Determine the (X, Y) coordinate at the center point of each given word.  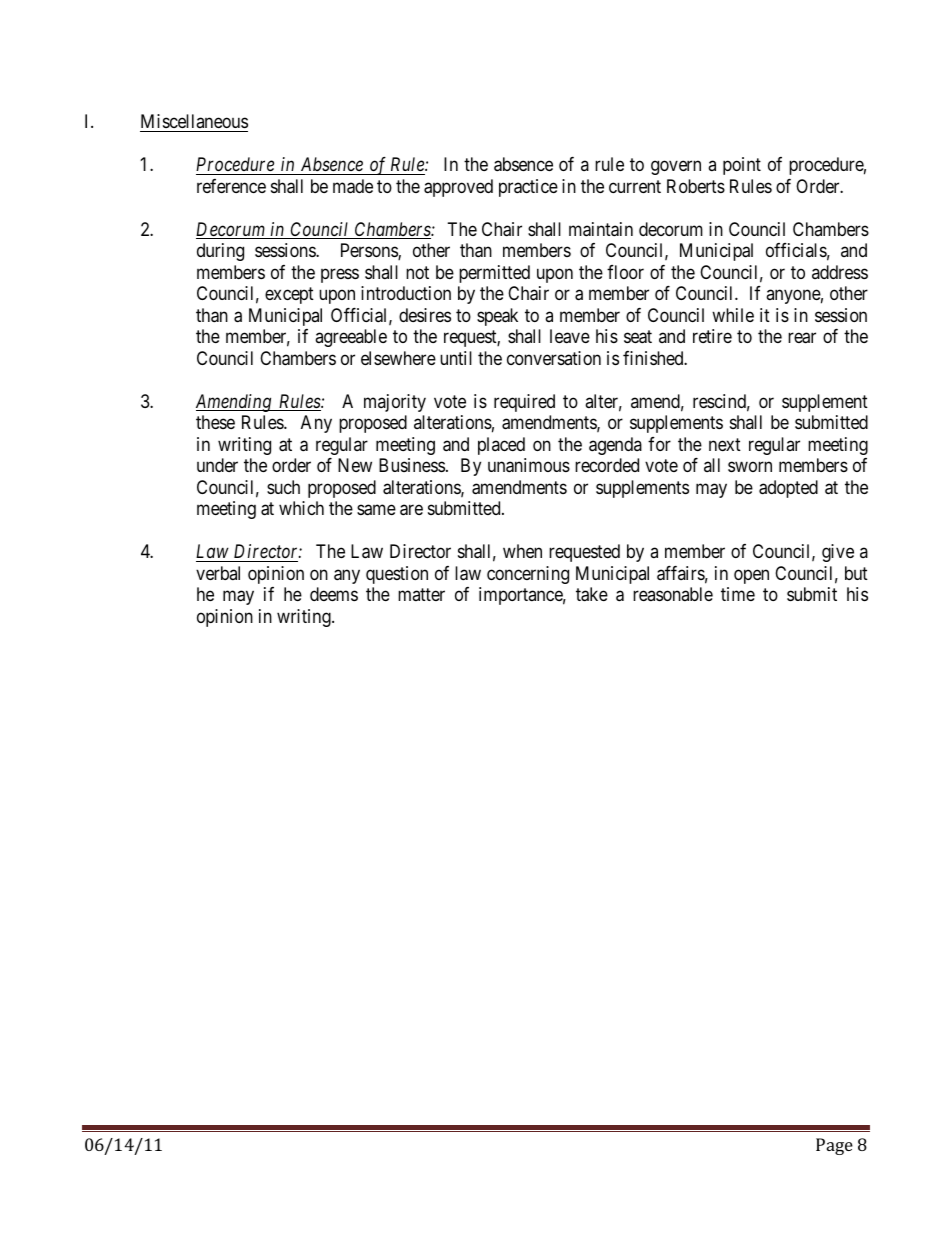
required (524, 403)
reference (231, 186)
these (215, 422)
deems (334, 594)
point (742, 166)
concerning (528, 575)
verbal (218, 573)
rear (802, 338)
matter (421, 594)
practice (528, 188)
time (738, 594)
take (592, 594)
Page (834, 1146)
